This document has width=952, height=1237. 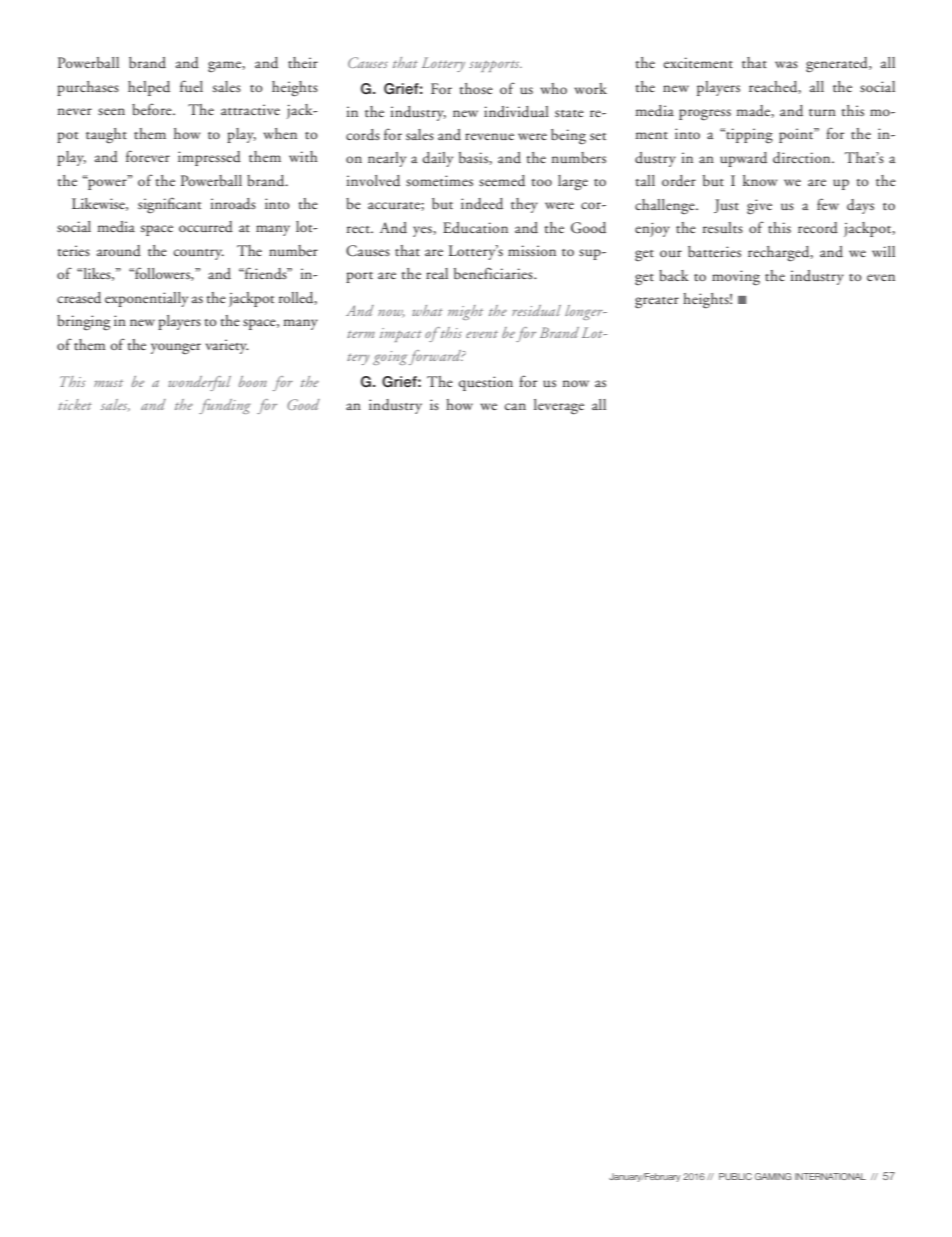 I want to click on PUBLIC, so click(x=735, y=1176).
